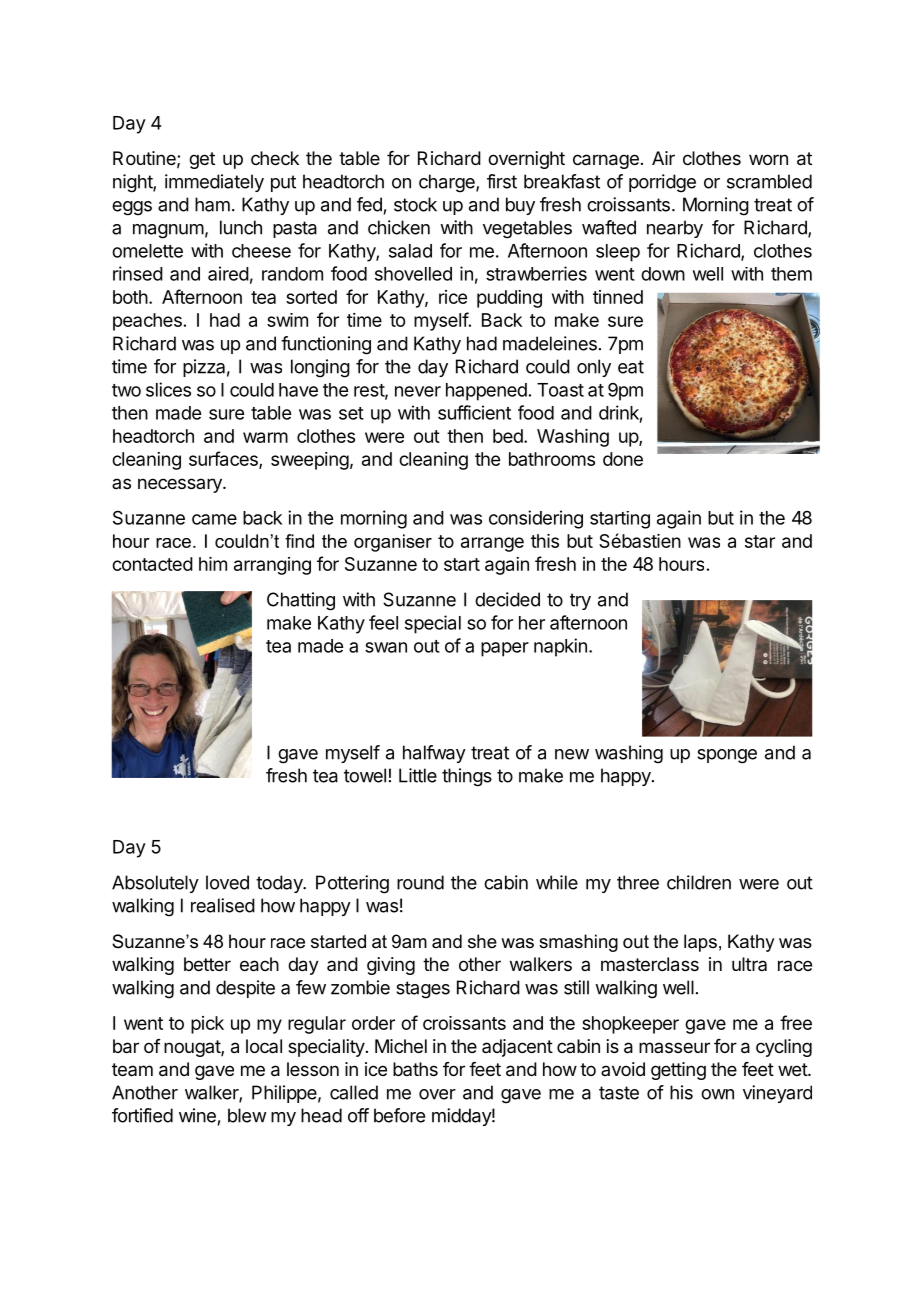 Image resolution: width=924 pixels, height=1308 pixels. Describe the element at coordinates (223, 905) in the screenshot. I see `realised` at that location.
